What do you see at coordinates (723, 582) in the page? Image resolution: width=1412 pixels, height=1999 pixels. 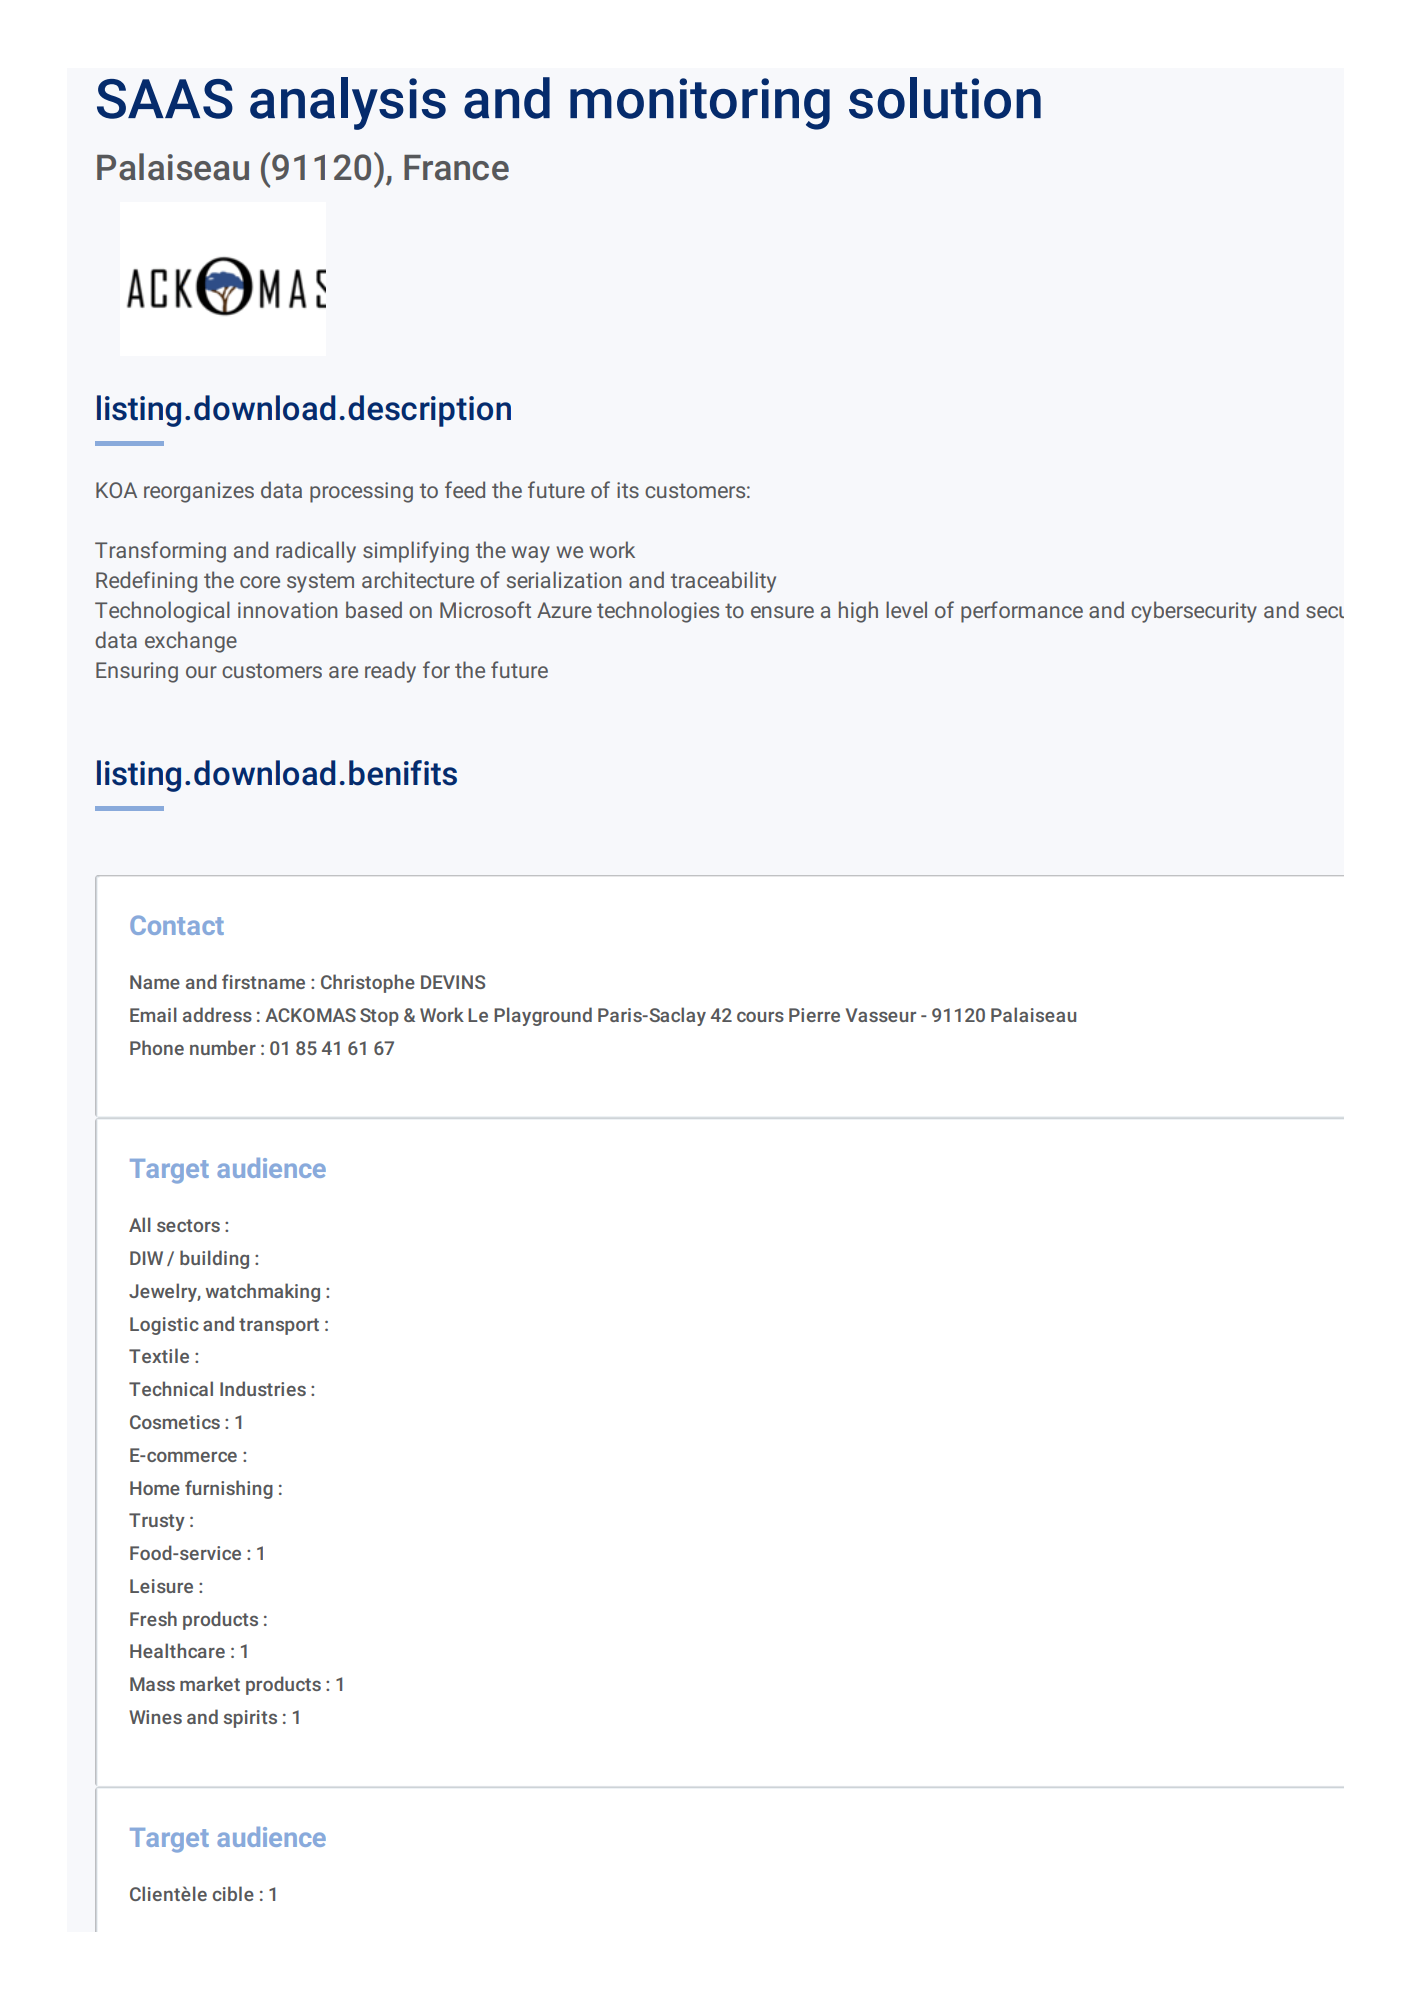 I see `traceability` at bounding box center [723, 582].
